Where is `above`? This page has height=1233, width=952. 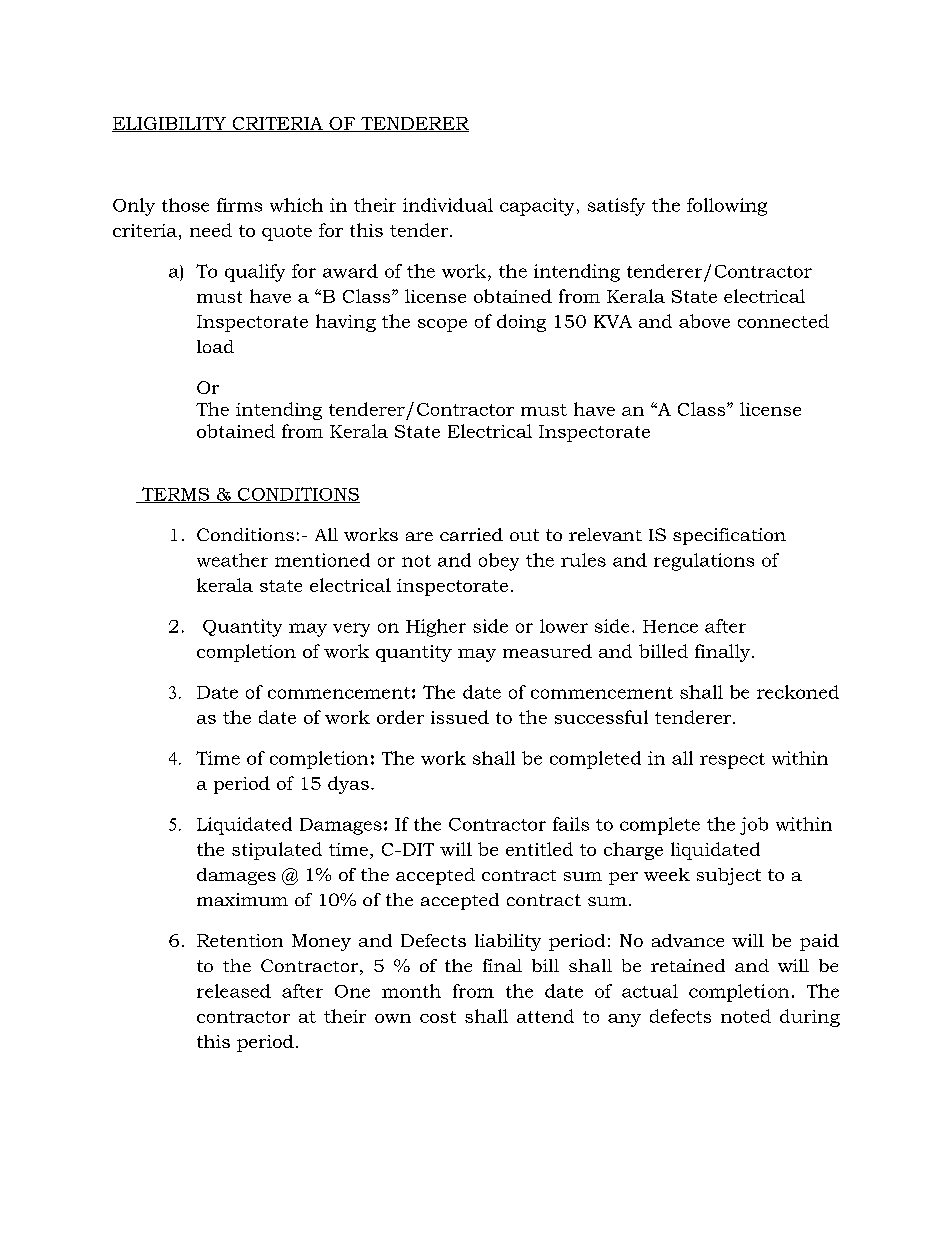 above is located at coordinates (704, 321).
